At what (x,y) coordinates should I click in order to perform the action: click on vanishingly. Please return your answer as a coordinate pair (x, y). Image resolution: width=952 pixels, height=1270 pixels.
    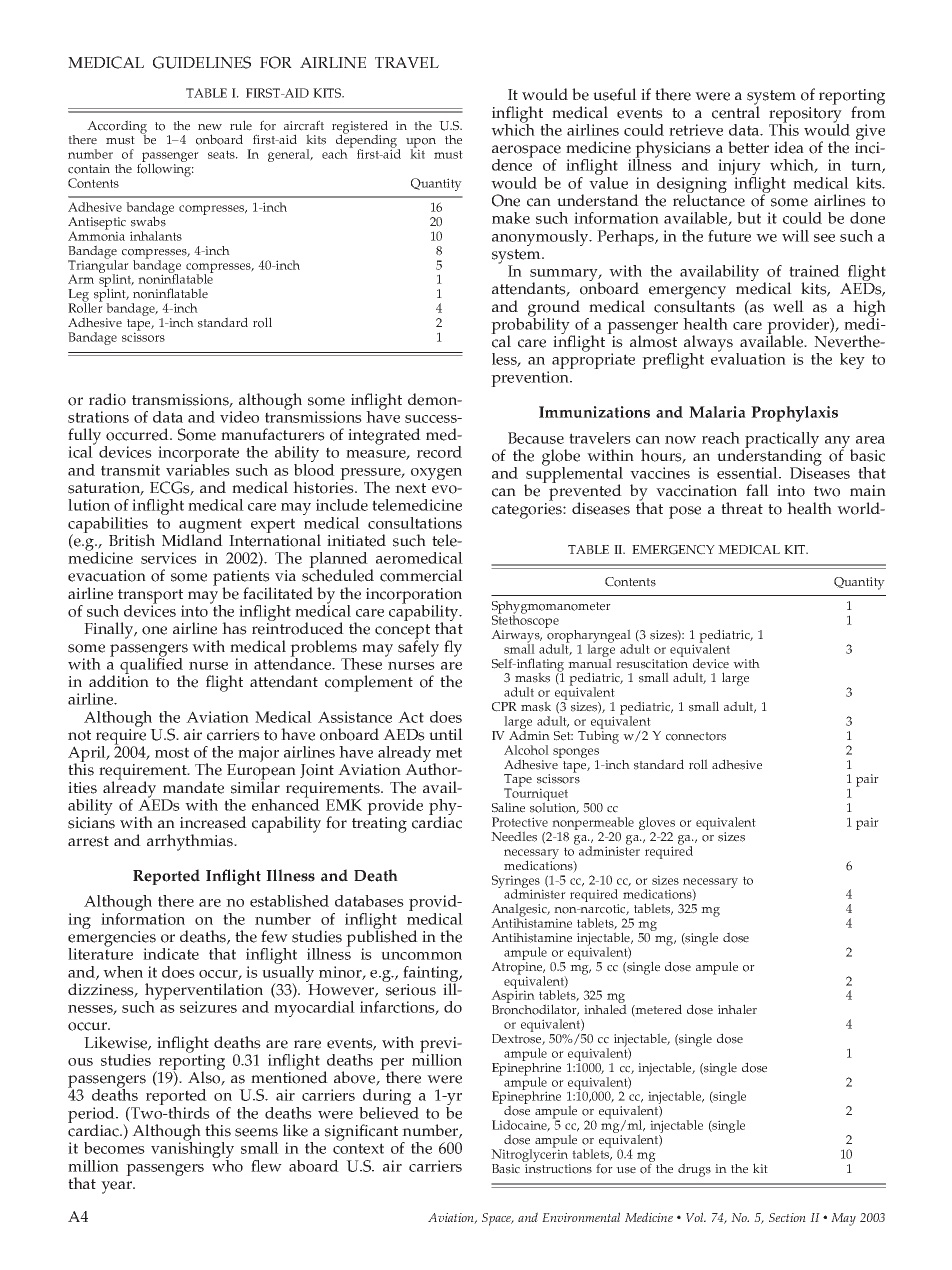
    Looking at the image, I should click on (192, 1150).
